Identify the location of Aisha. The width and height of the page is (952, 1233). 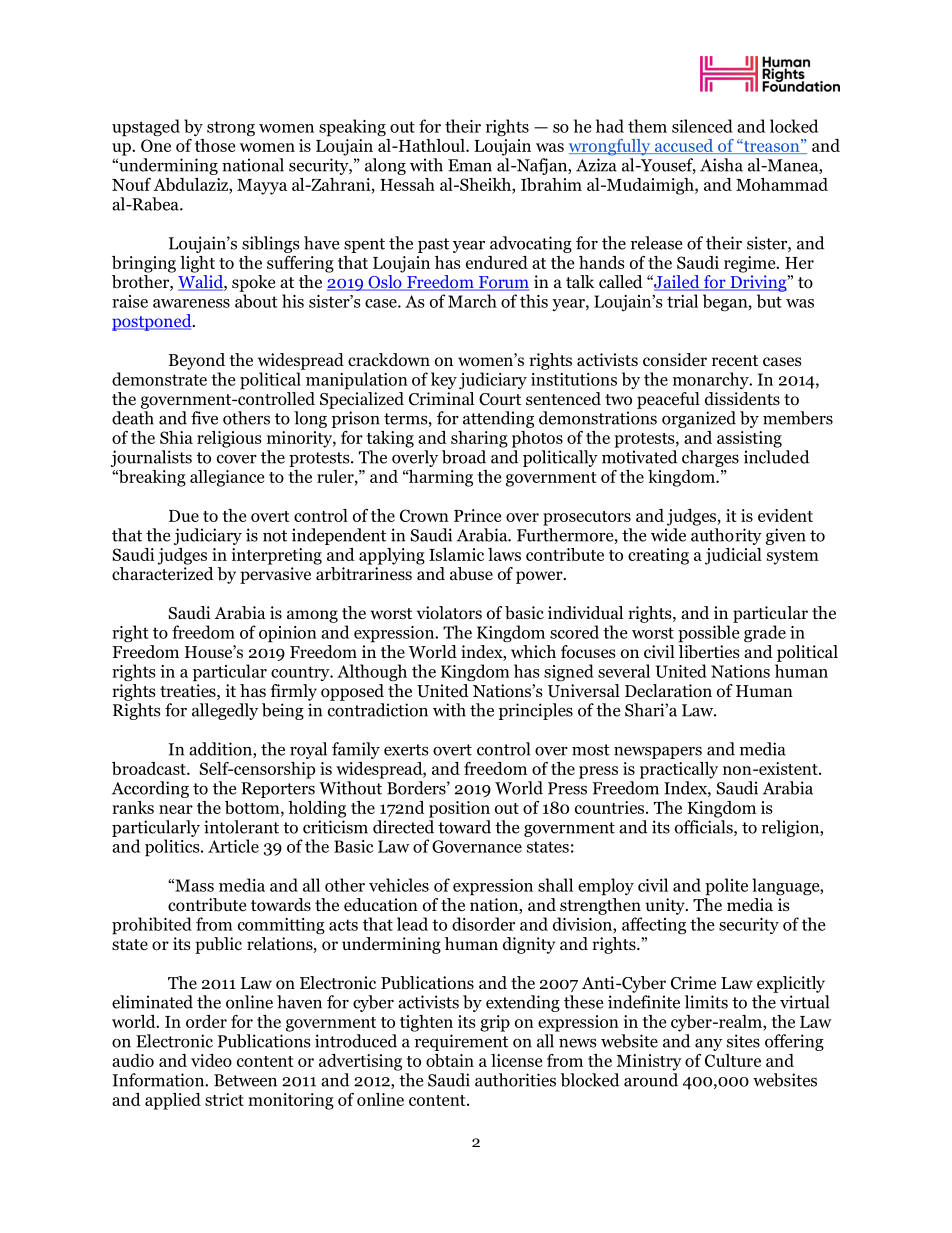
(721, 165).
